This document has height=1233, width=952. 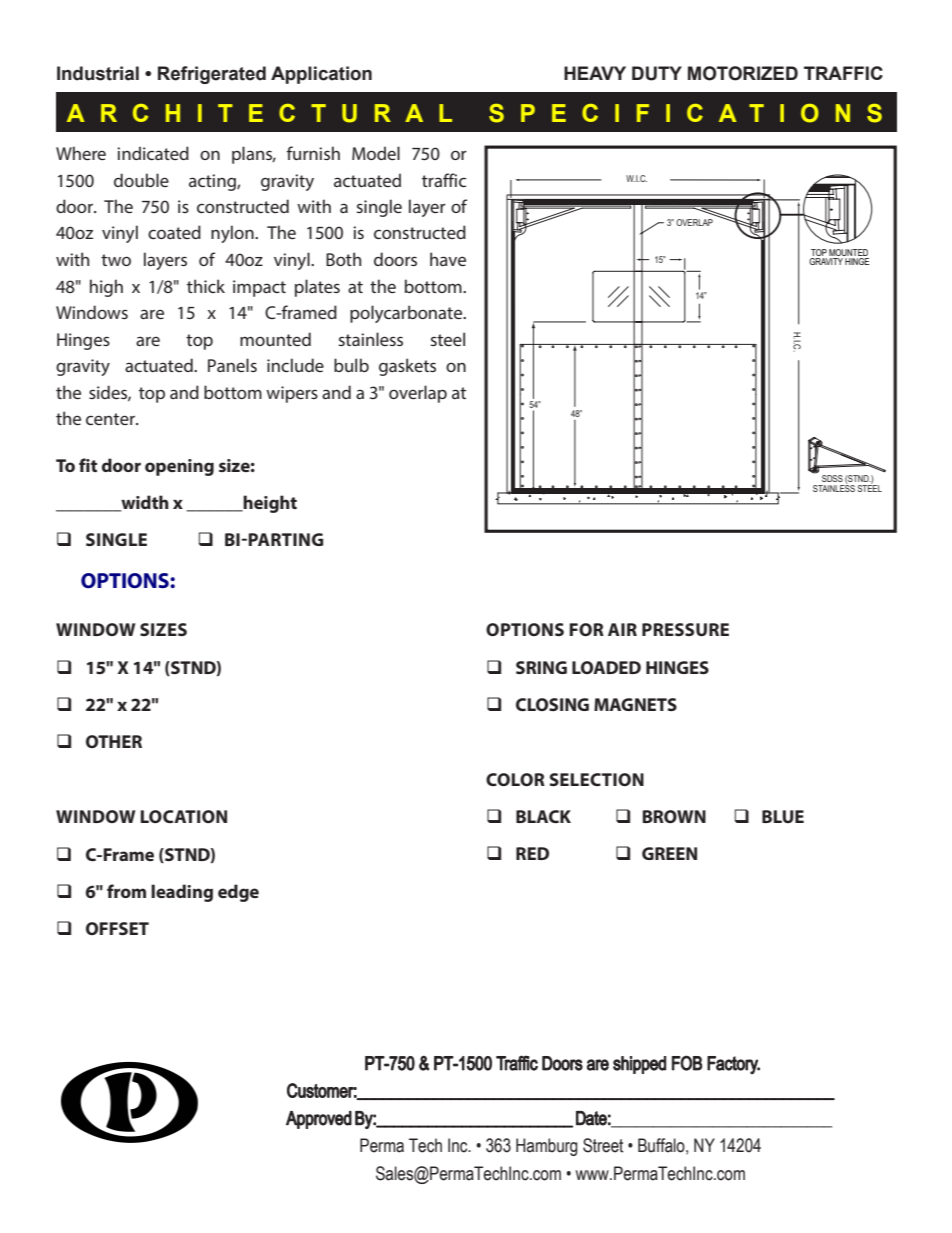 I want to click on Approved, so click(x=319, y=1120).
